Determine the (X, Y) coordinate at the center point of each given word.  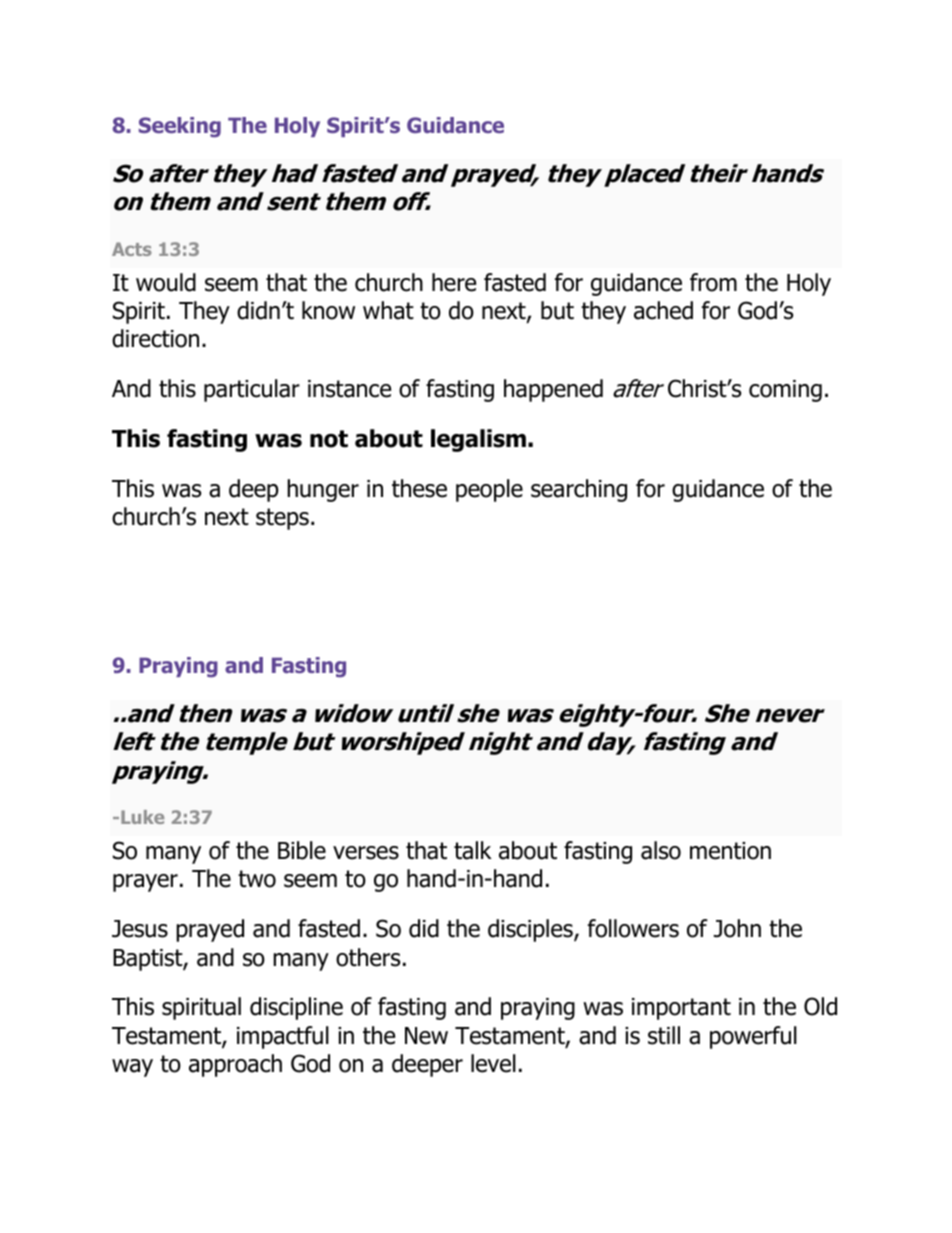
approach (235, 1065)
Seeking (180, 127)
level (493, 1063)
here (454, 282)
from (713, 282)
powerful (753, 1037)
